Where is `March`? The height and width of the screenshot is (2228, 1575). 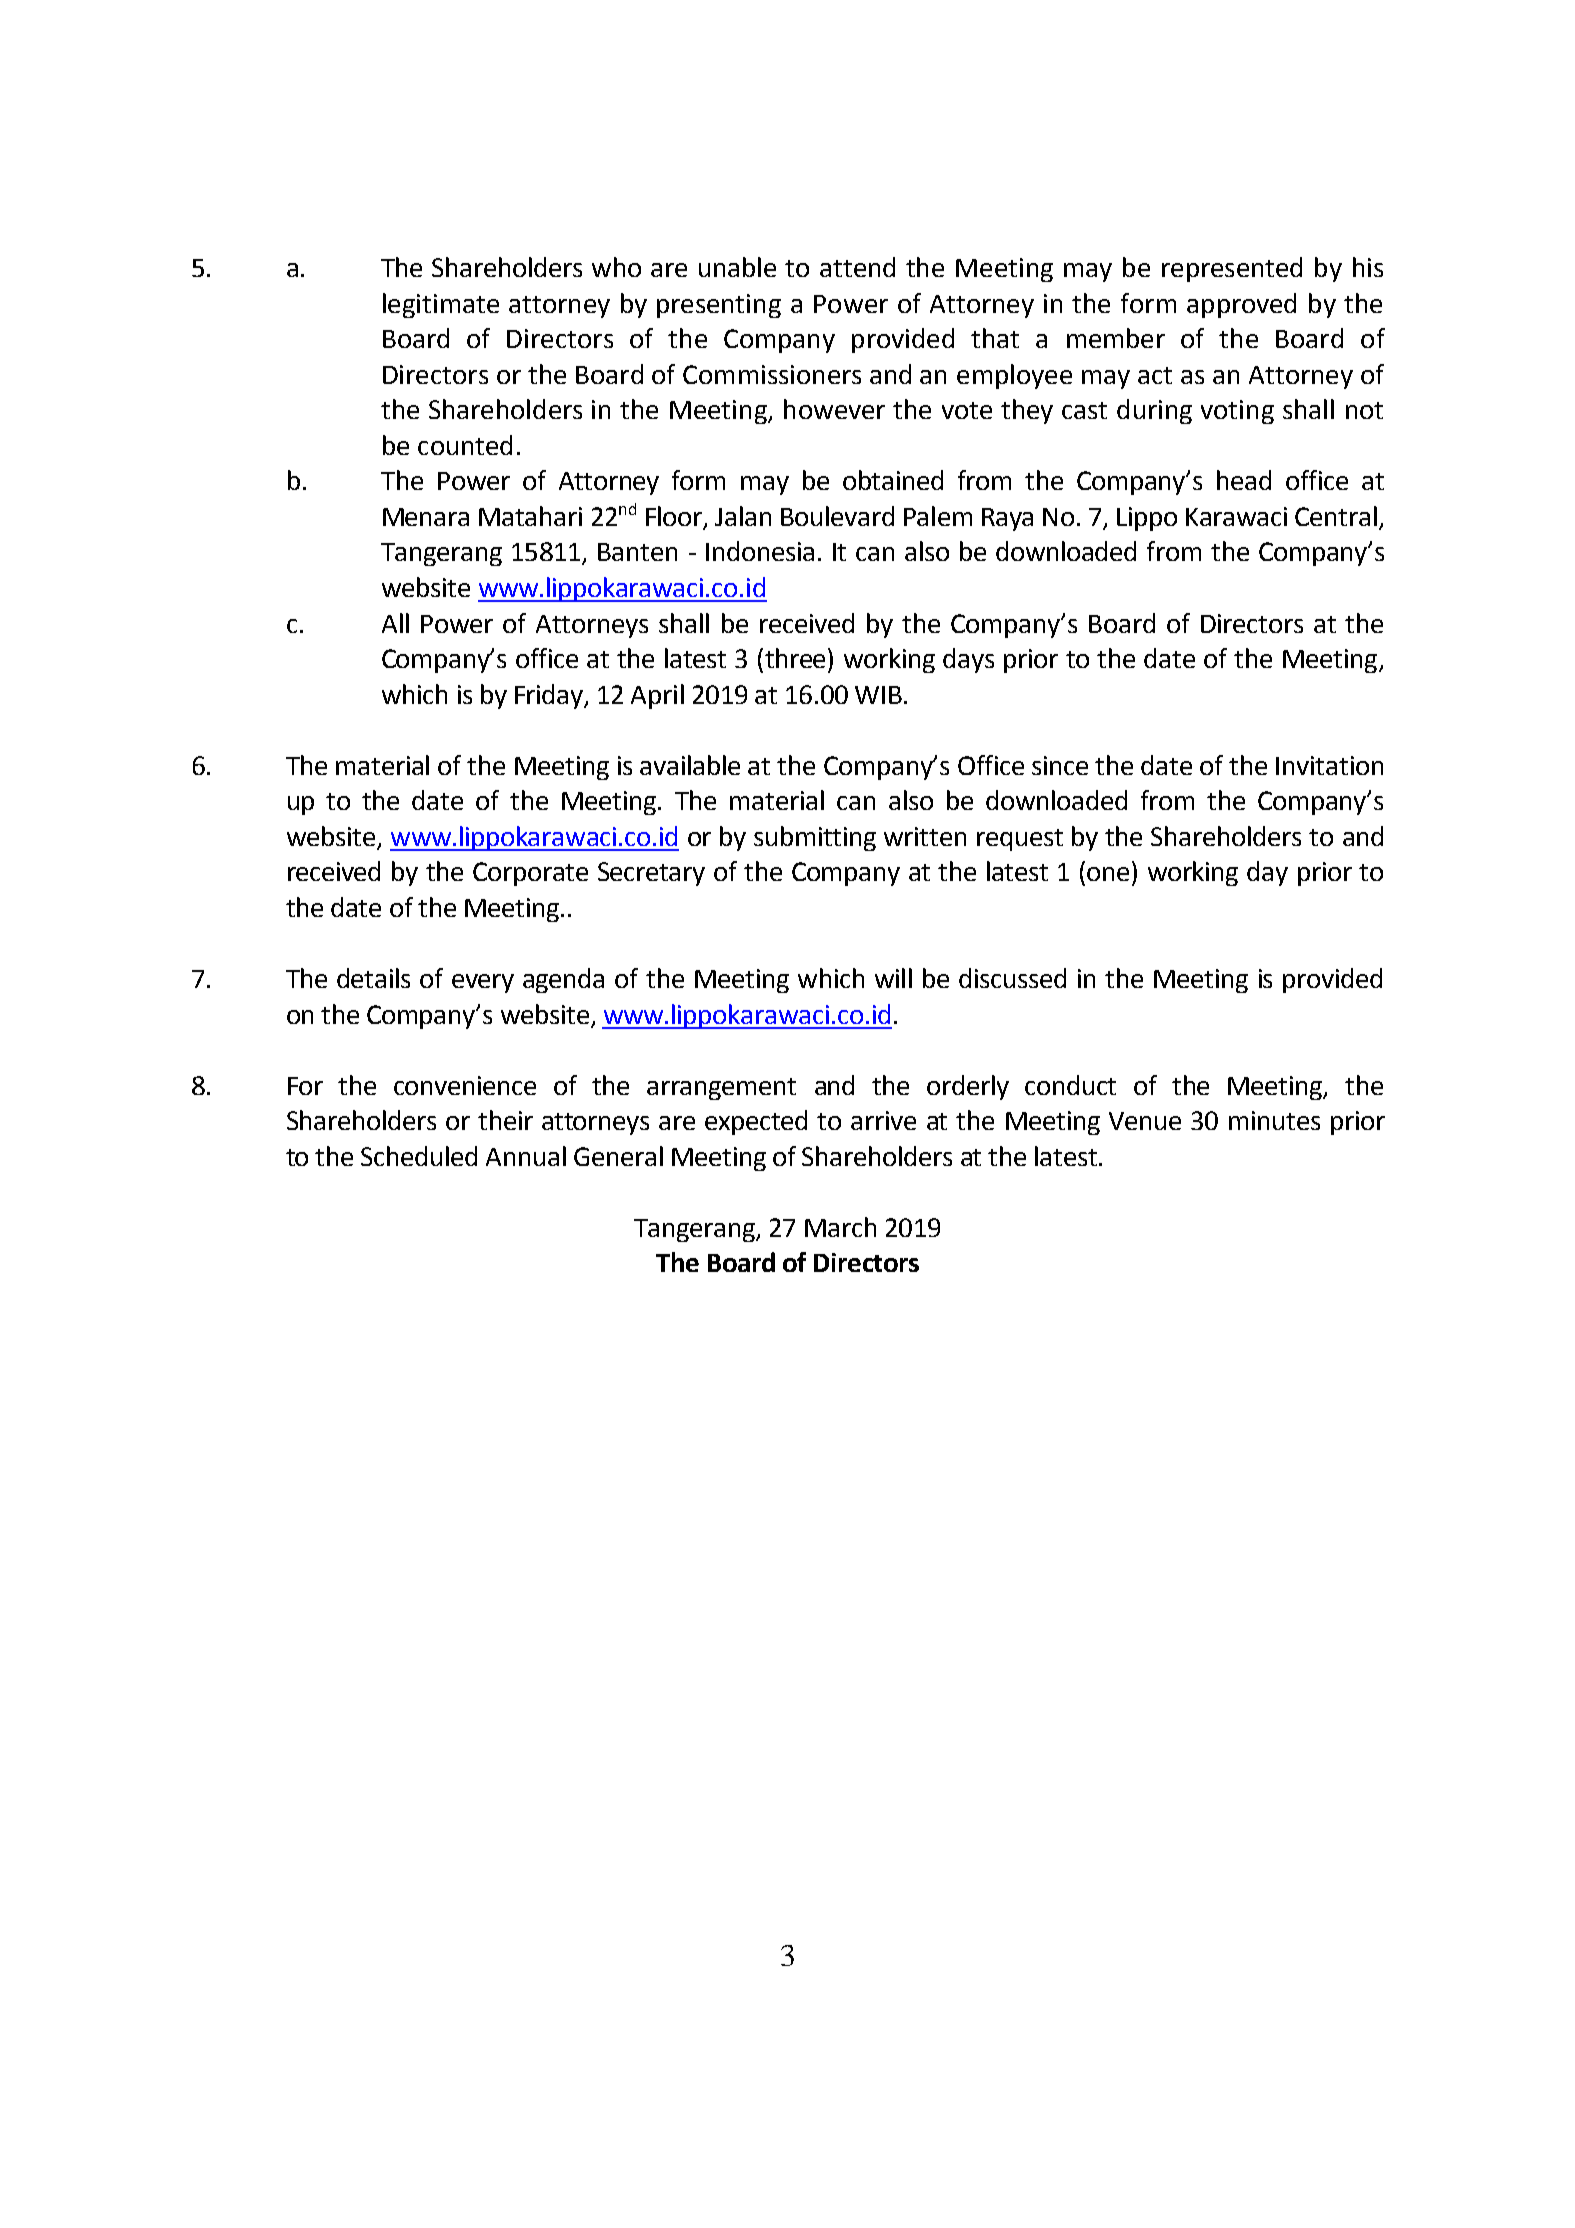
March is located at coordinates (840, 1227).
